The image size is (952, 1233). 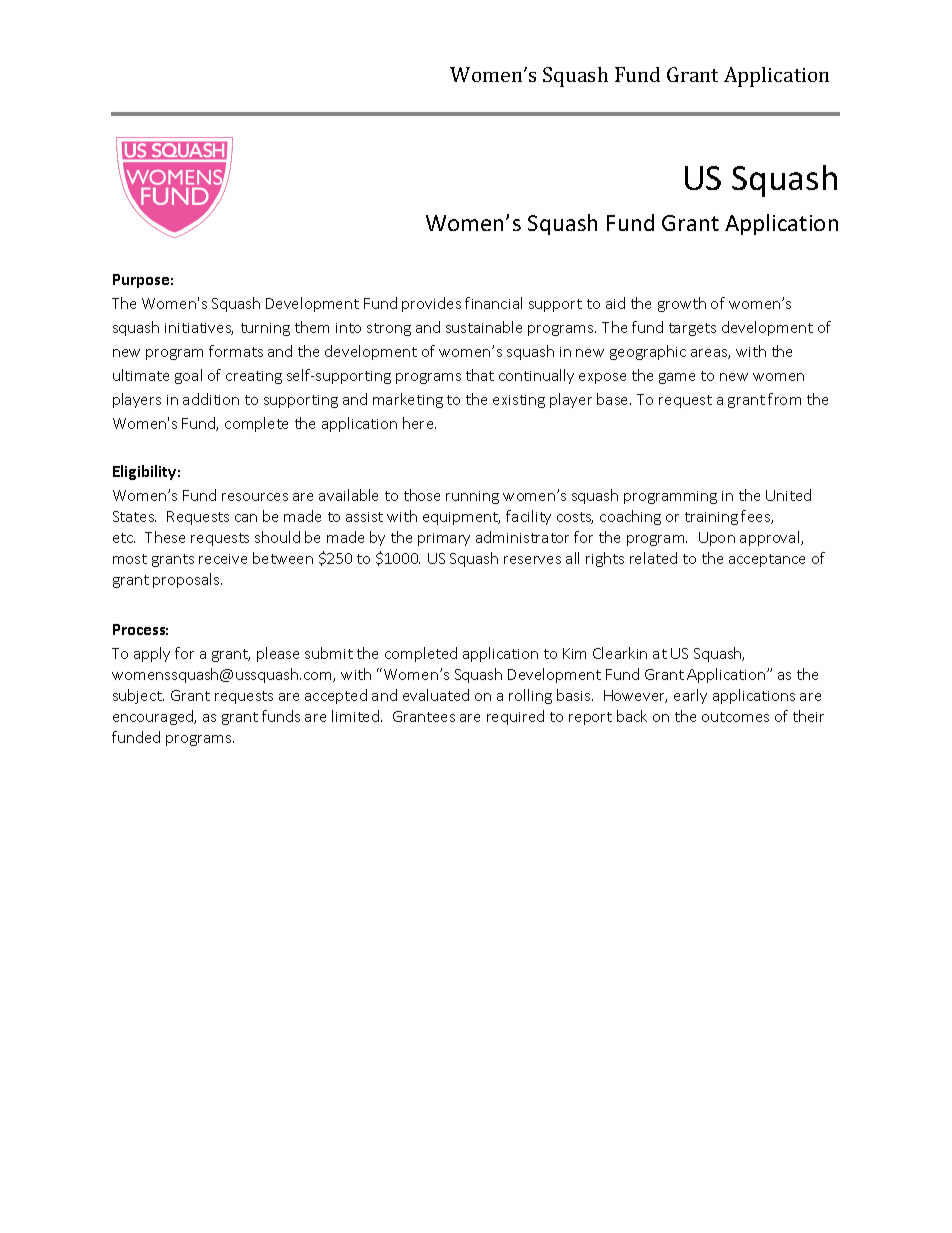 I want to click on can, so click(x=246, y=518).
